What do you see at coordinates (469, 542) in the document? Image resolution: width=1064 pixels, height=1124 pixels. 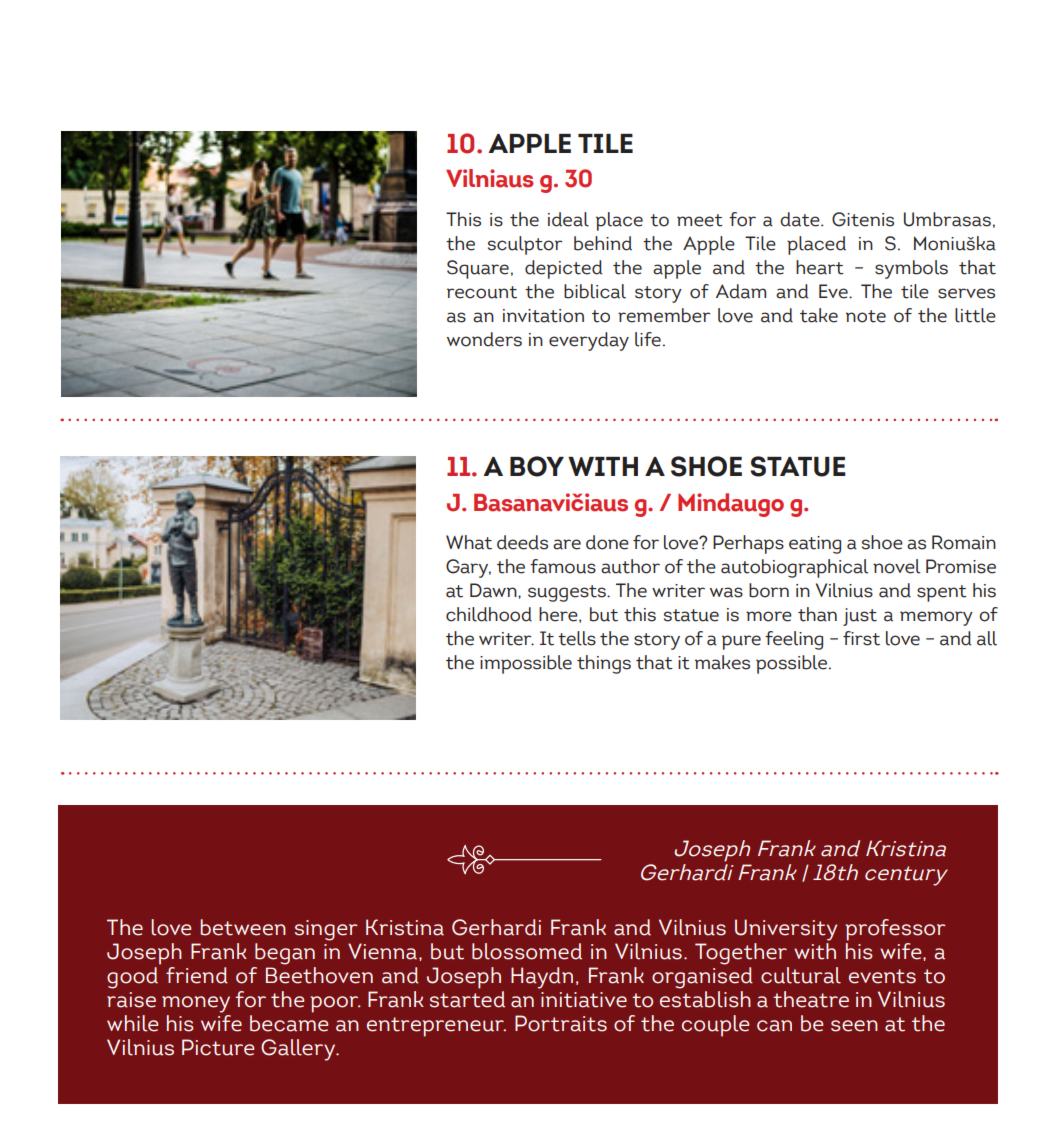 I see `What` at bounding box center [469, 542].
